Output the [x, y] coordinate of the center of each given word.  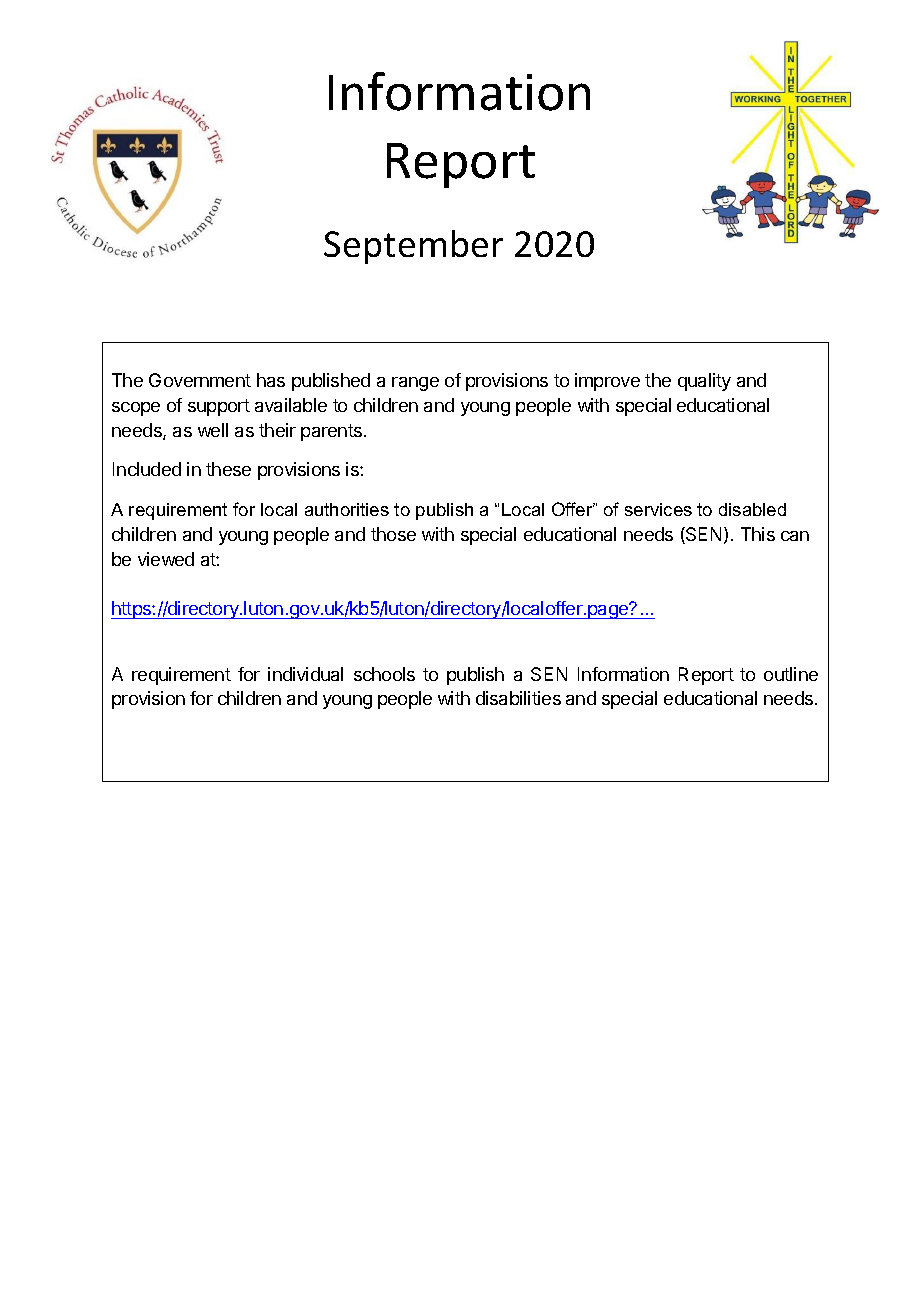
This [758, 534]
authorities [347, 509]
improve [607, 382]
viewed [166, 559]
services [658, 509]
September [413, 247]
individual [305, 674]
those [393, 534]
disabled [752, 509]
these [228, 469]
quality [704, 382]
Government [200, 380]
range [415, 384]
